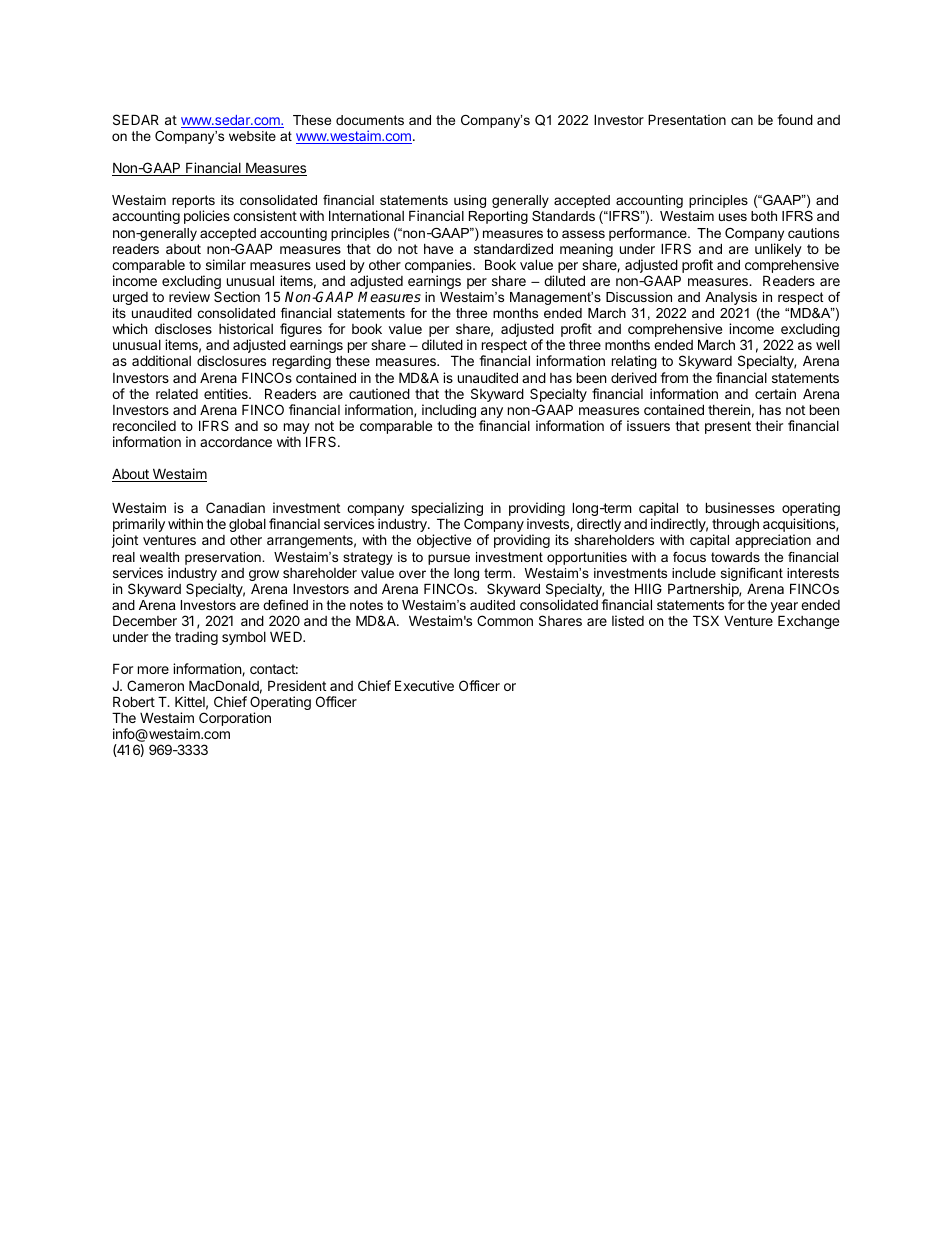 The width and height of the screenshot is (952, 1233). What do you see at coordinates (235, 719) in the screenshot?
I see `Corporation` at bounding box center [235, 719].
